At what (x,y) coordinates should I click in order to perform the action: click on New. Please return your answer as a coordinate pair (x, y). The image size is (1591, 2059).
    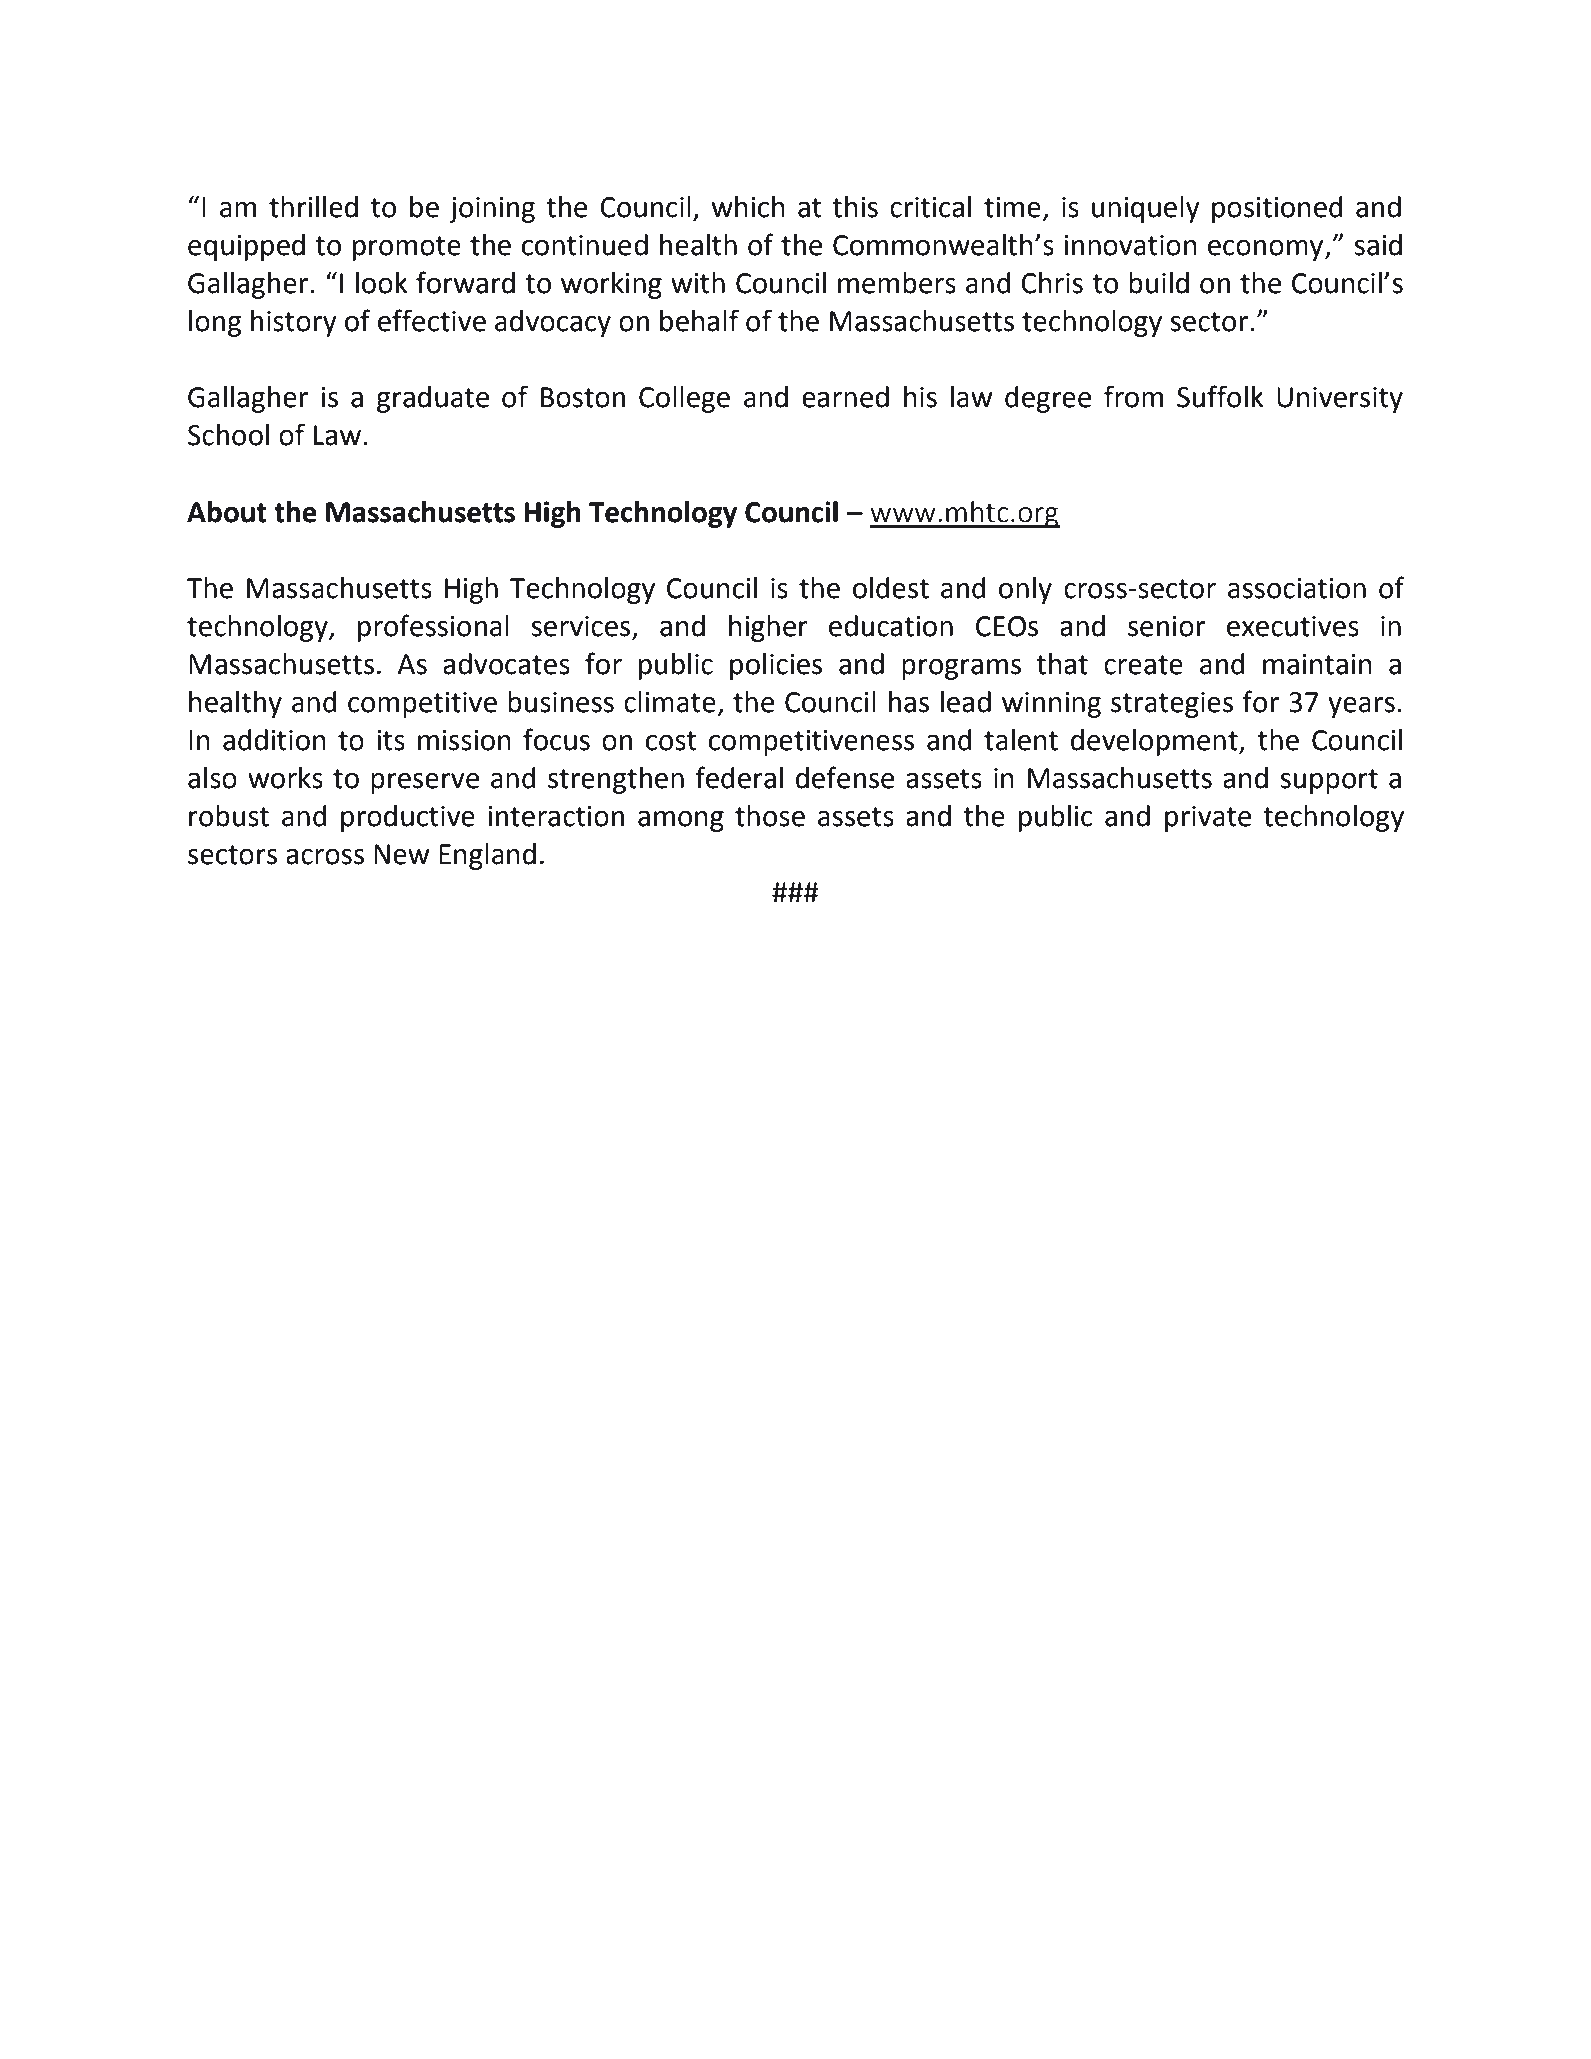
    Looking at the image, I should click on (401, 854).
